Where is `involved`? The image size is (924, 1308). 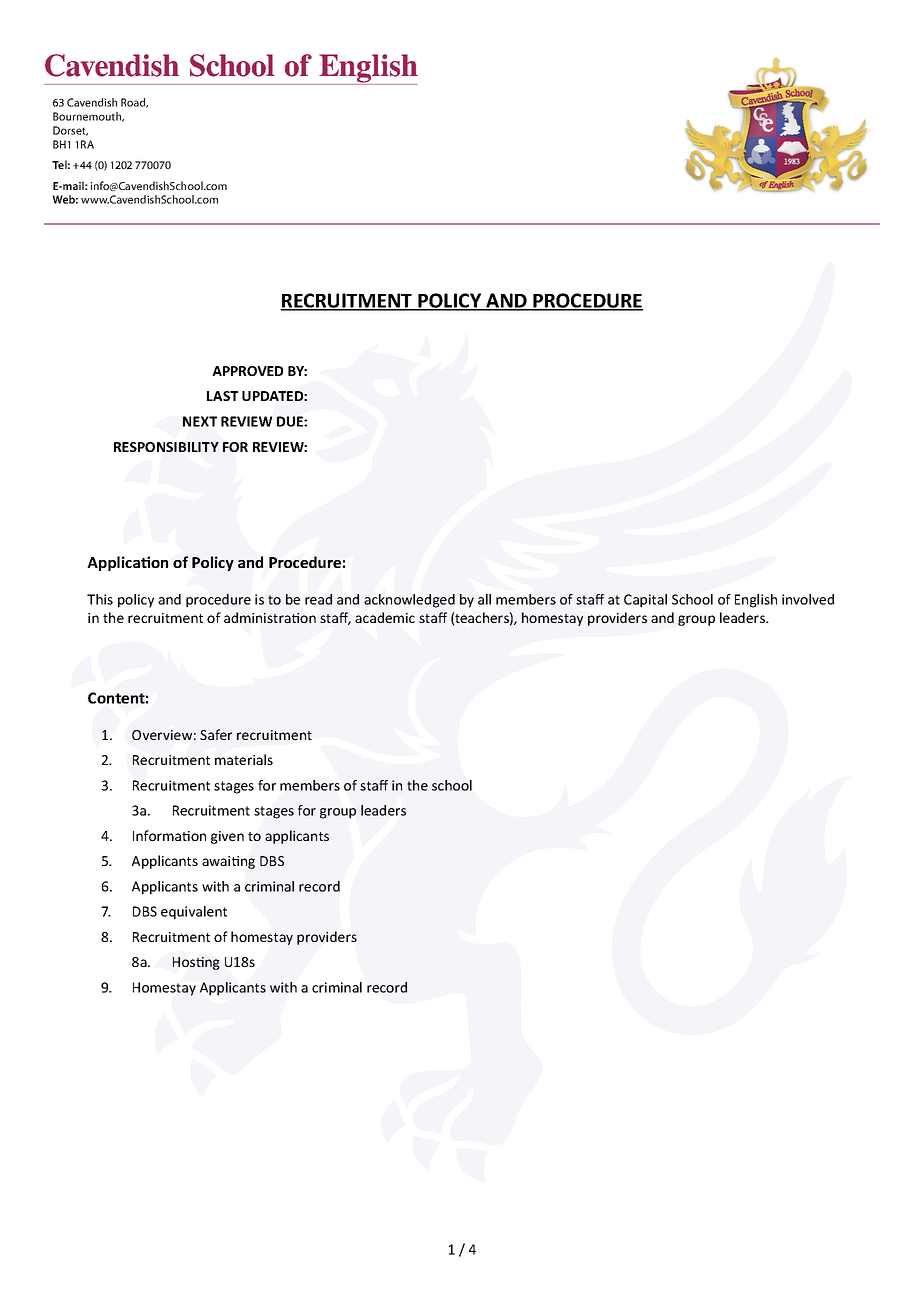 involved is located at coordinates (808, 599).
